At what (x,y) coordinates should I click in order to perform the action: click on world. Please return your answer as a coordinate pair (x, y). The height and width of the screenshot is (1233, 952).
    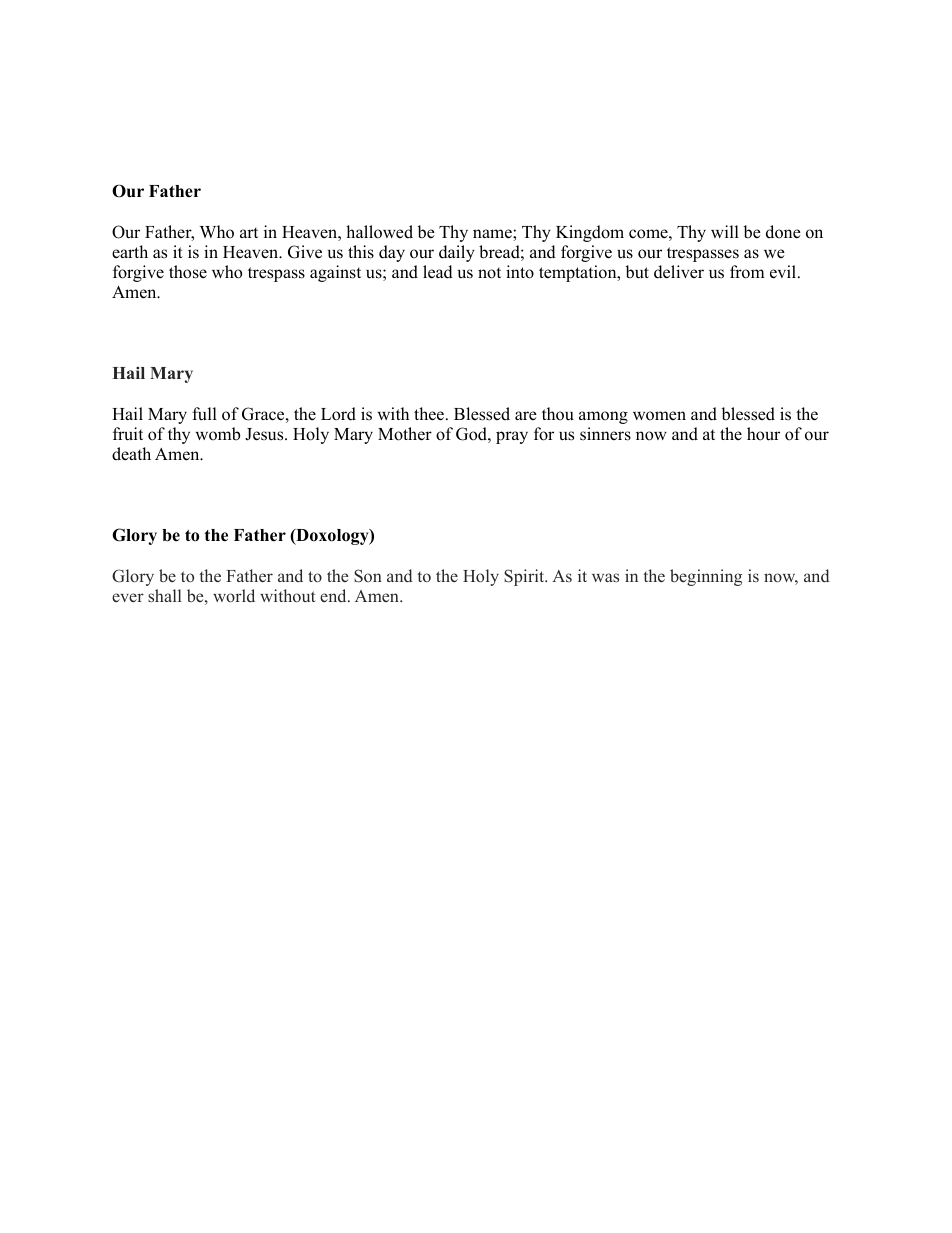
    Looking at the image, I should click on (234, 595).
